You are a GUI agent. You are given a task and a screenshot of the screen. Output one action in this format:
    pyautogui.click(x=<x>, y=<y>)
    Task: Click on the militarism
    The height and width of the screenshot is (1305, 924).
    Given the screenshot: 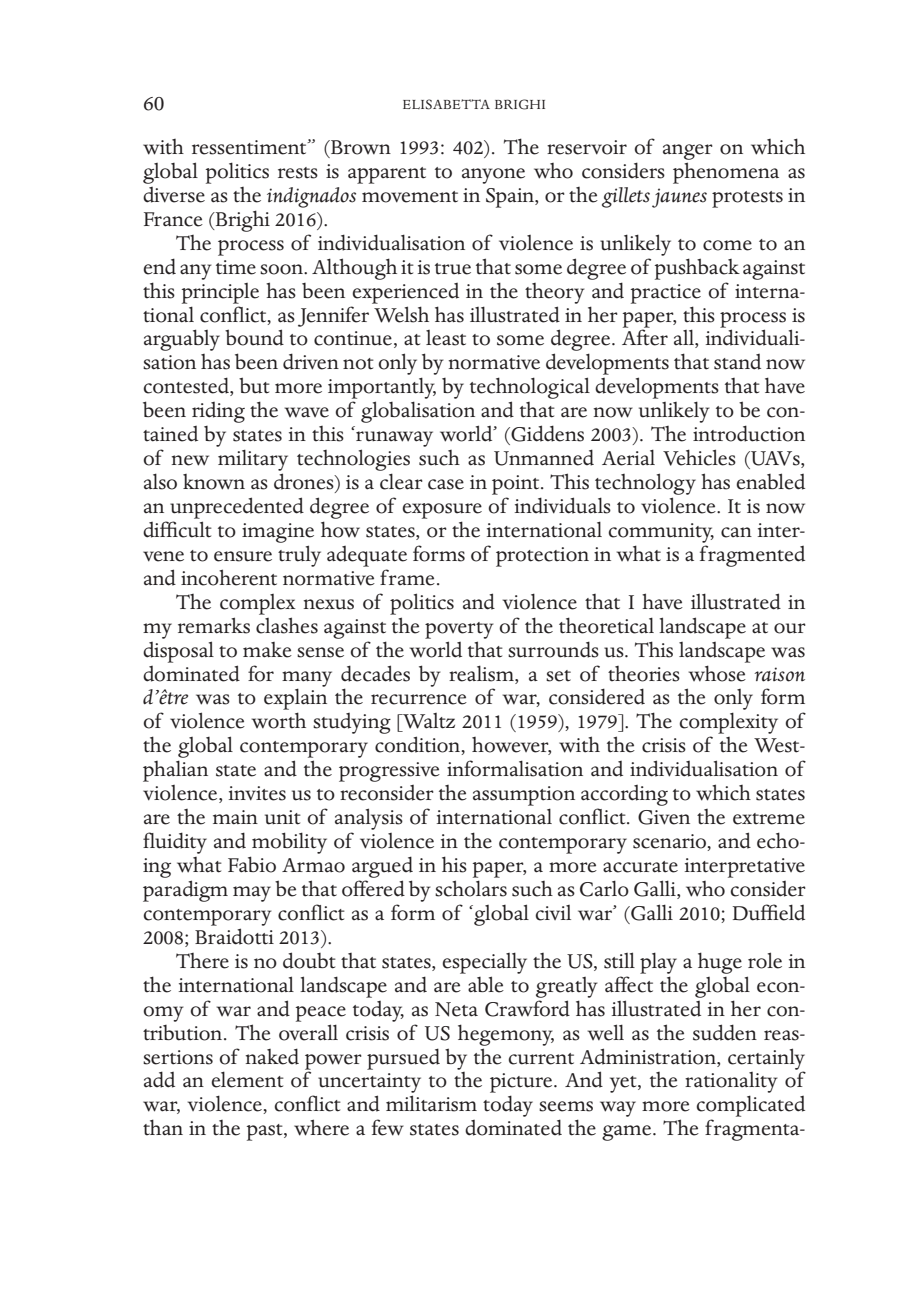 What is the action you would take?
    pyautogui.click(x=431, y=1103)
